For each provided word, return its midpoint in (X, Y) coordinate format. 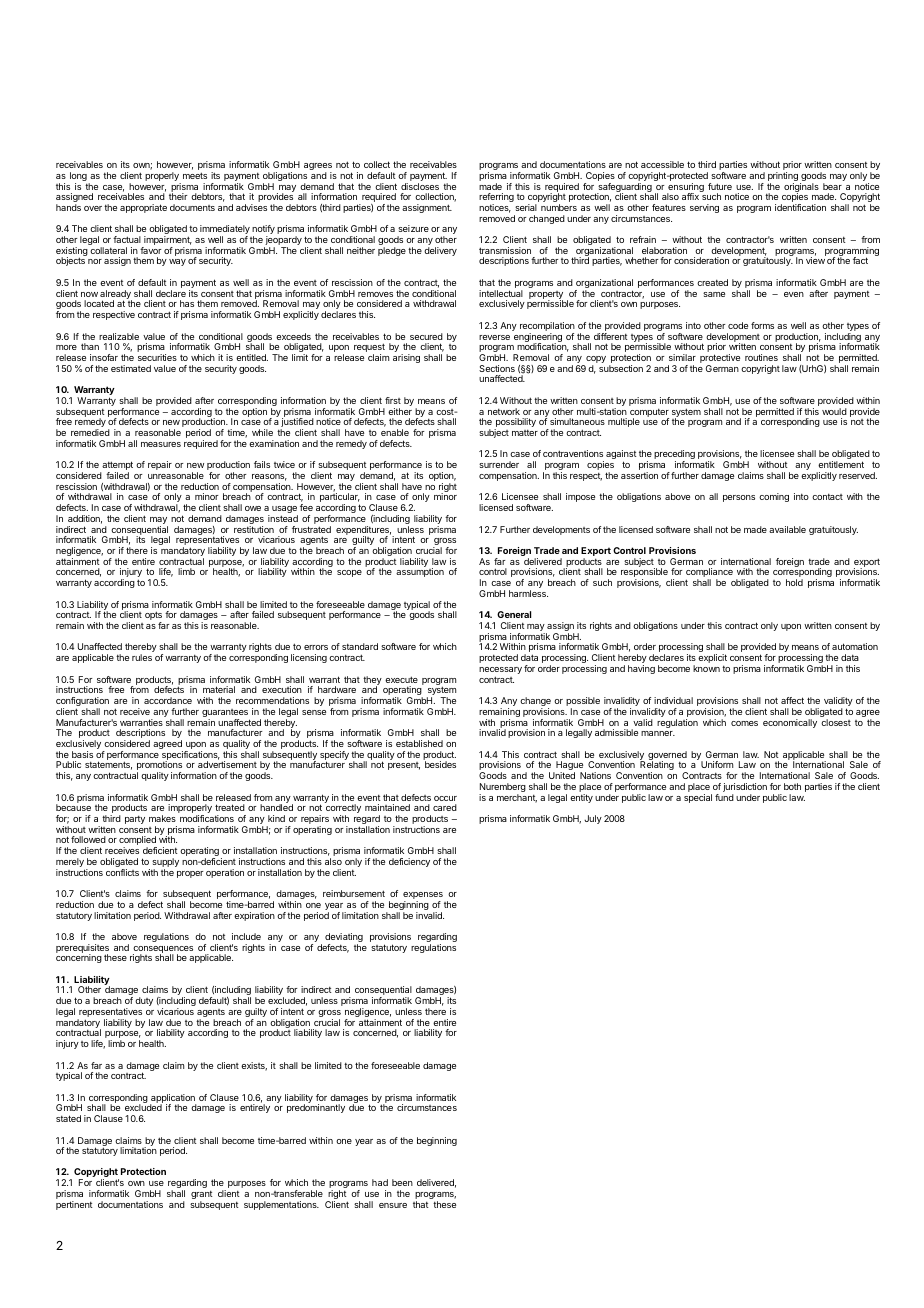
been (402, 1182)
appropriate (143, 208)
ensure (393, 1205)
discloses (420, 186)
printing (783, 178)
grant (202, 1196)
